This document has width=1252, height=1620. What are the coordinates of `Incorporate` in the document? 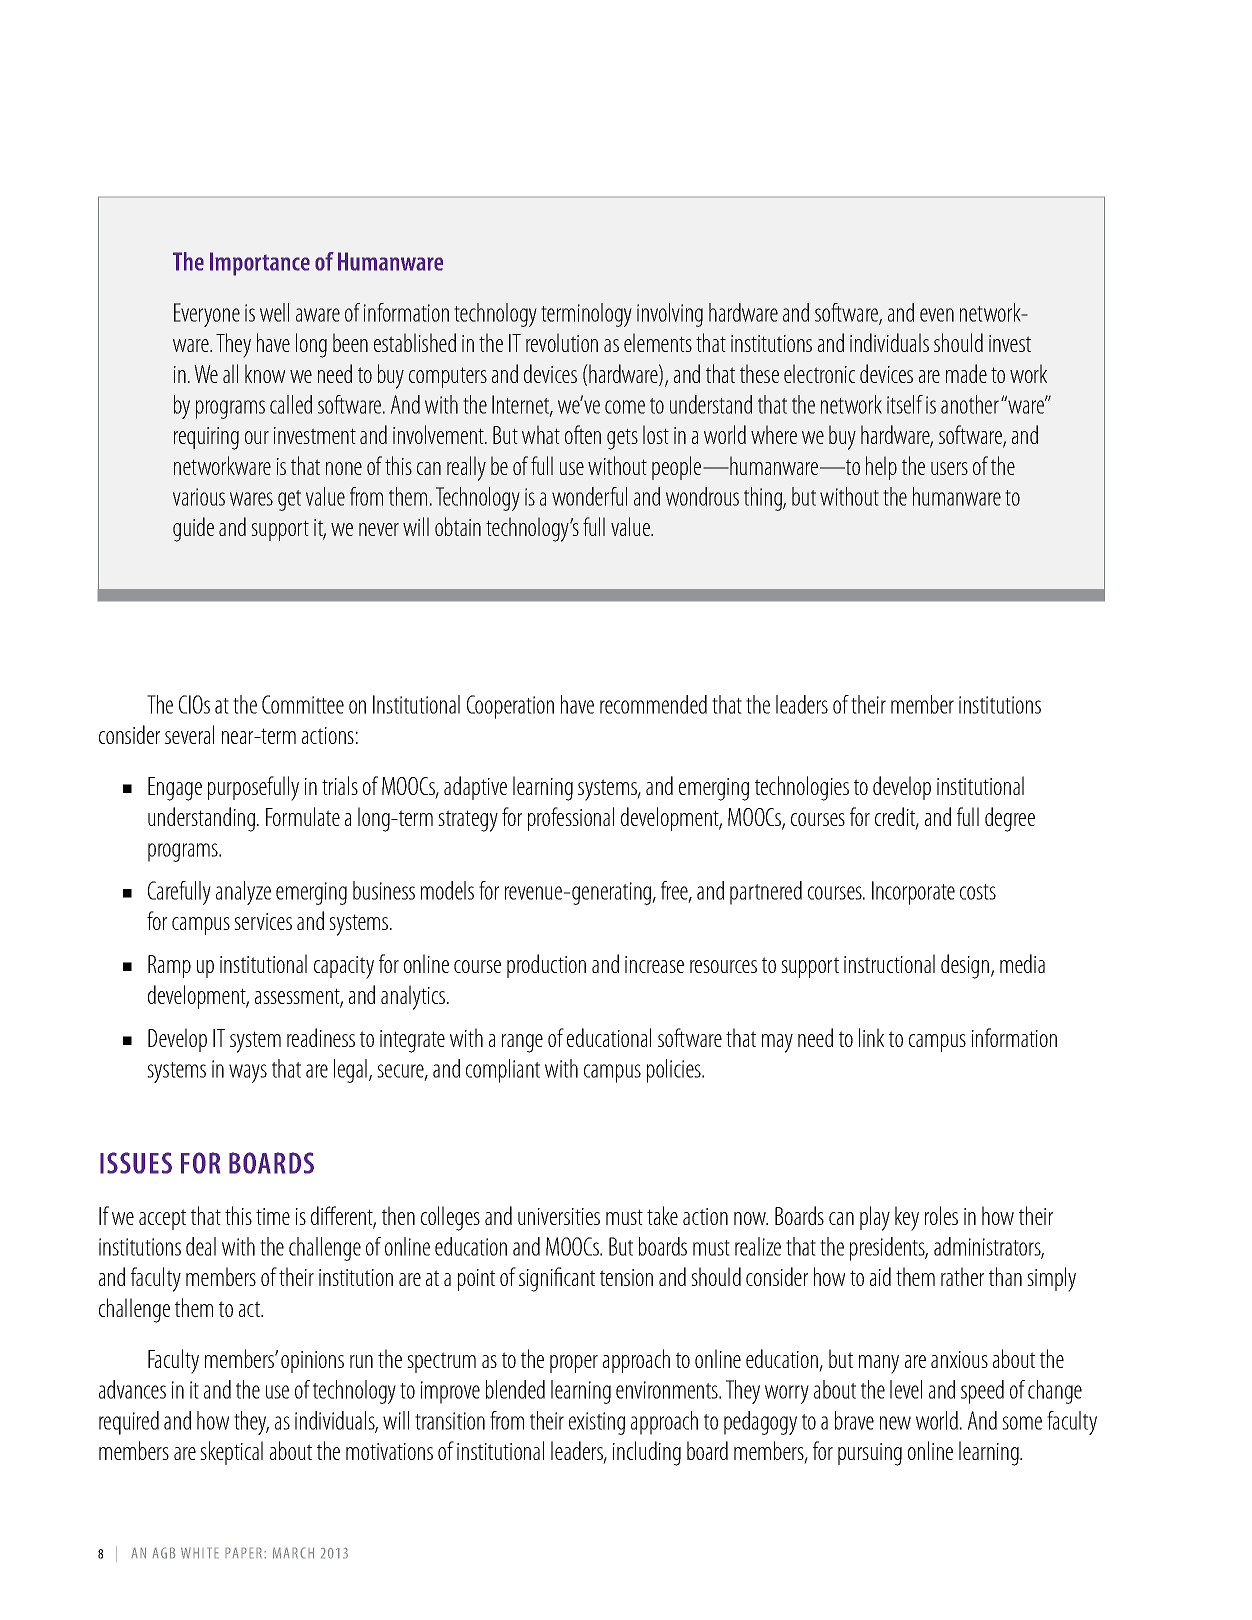 It's located at (913, 893).
